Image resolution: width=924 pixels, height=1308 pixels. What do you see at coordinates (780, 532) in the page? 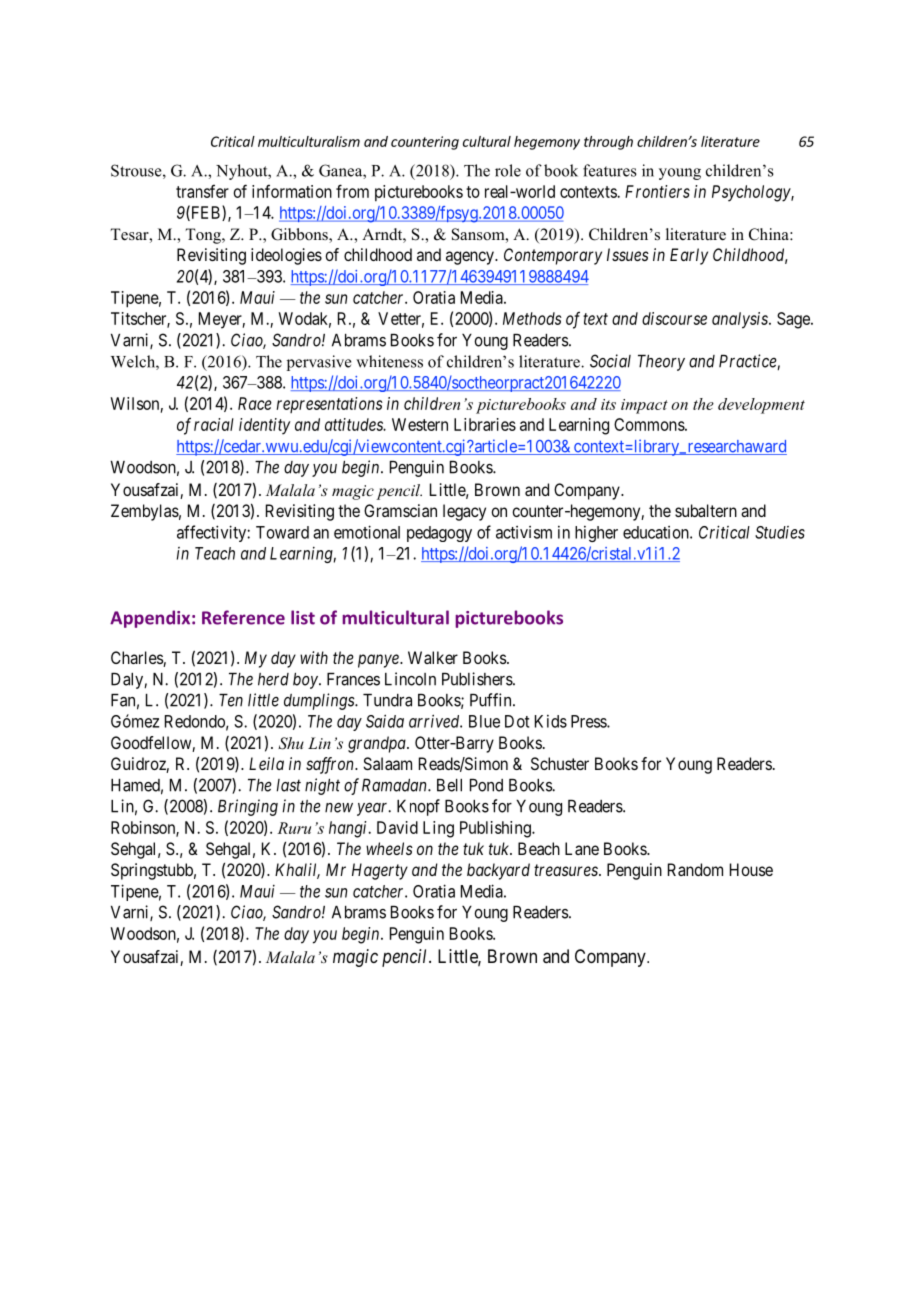
I see `Studies` at bounding box center [780, 532].
